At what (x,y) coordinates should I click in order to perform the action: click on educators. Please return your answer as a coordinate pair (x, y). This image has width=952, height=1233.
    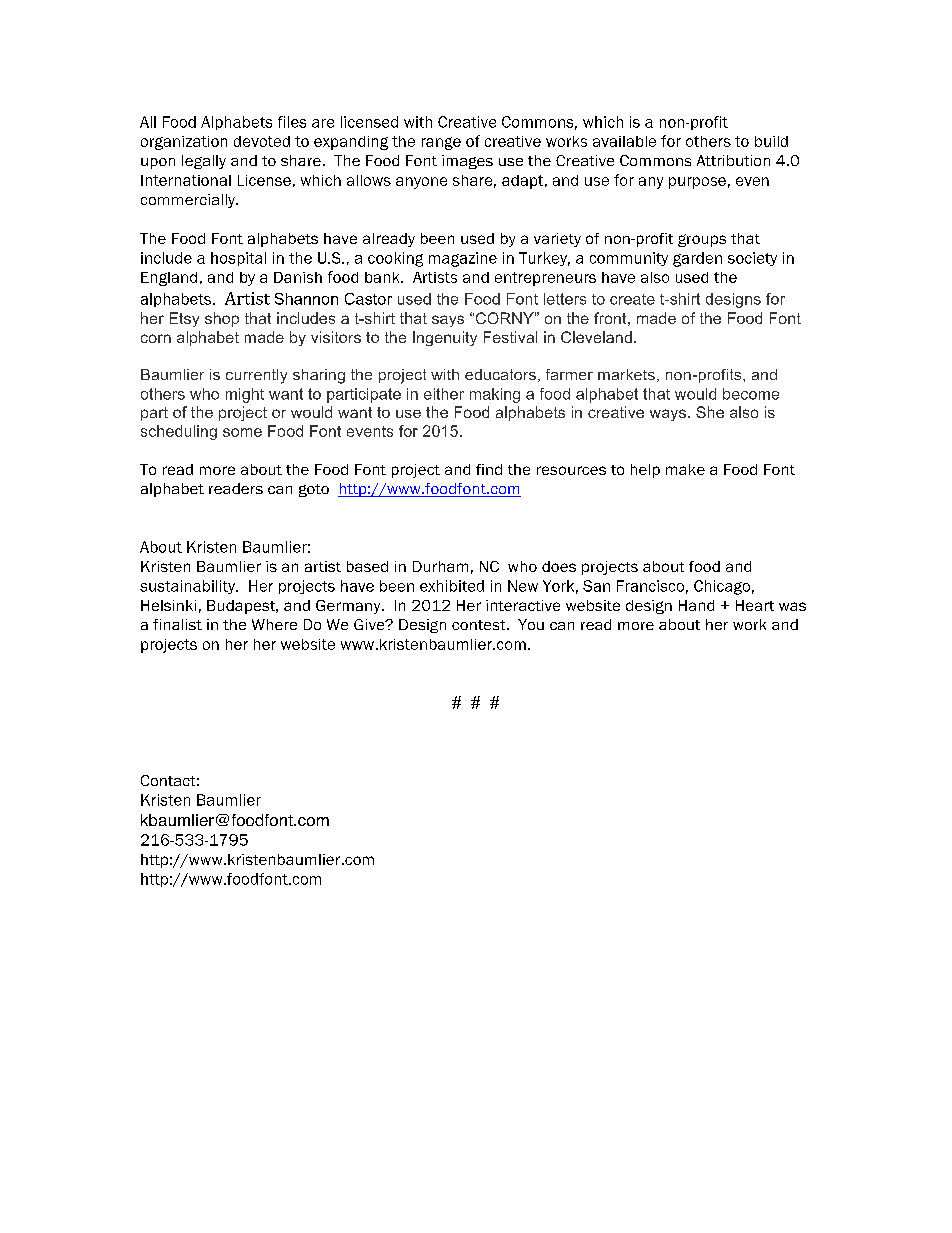
    Looking at the image, I should click on (500, 374).
